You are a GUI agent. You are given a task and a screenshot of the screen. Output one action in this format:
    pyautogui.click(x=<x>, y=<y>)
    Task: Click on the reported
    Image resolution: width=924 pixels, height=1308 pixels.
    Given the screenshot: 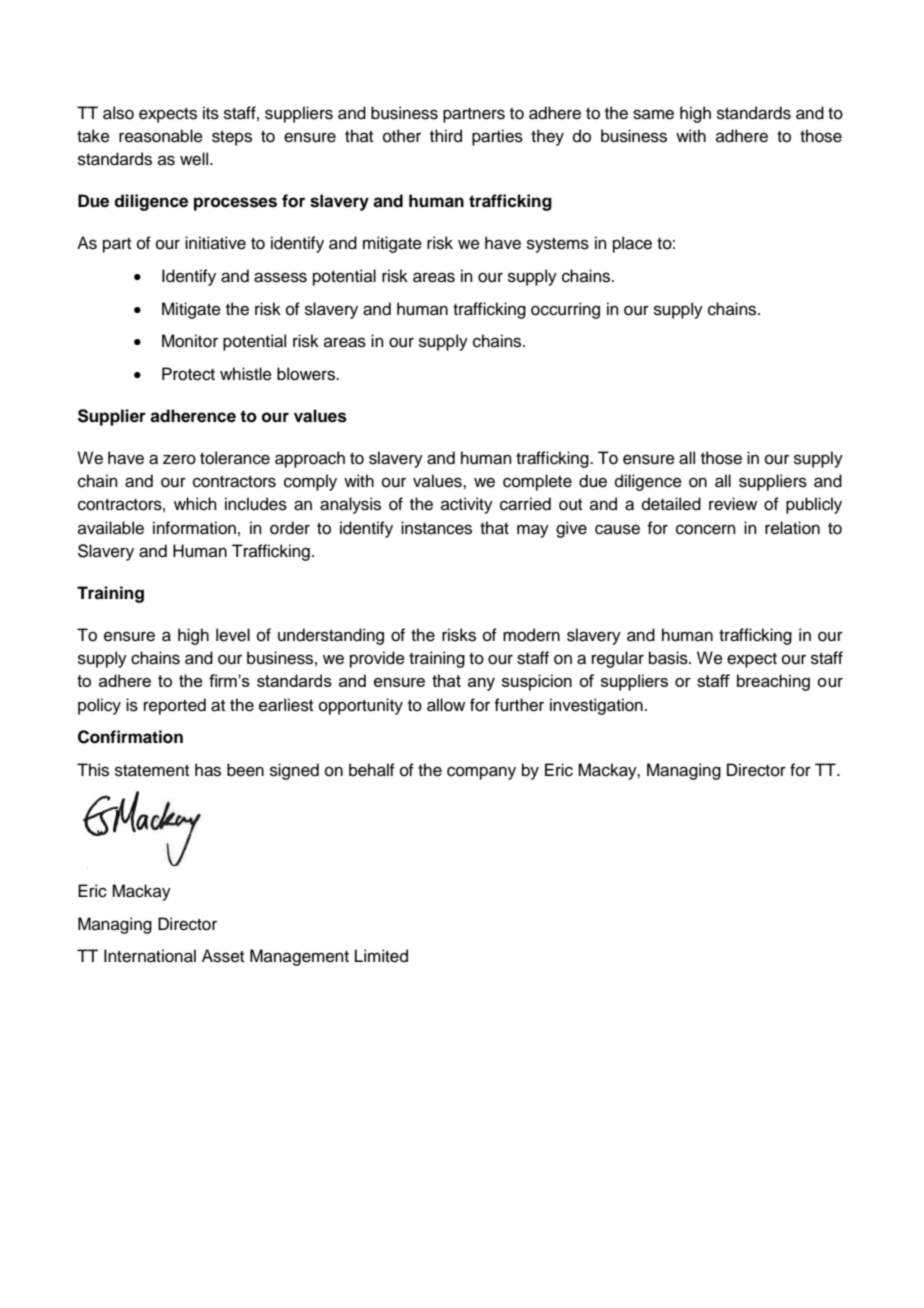 What is the action you would take?
    pyautogui.click(x=175, y=706)
